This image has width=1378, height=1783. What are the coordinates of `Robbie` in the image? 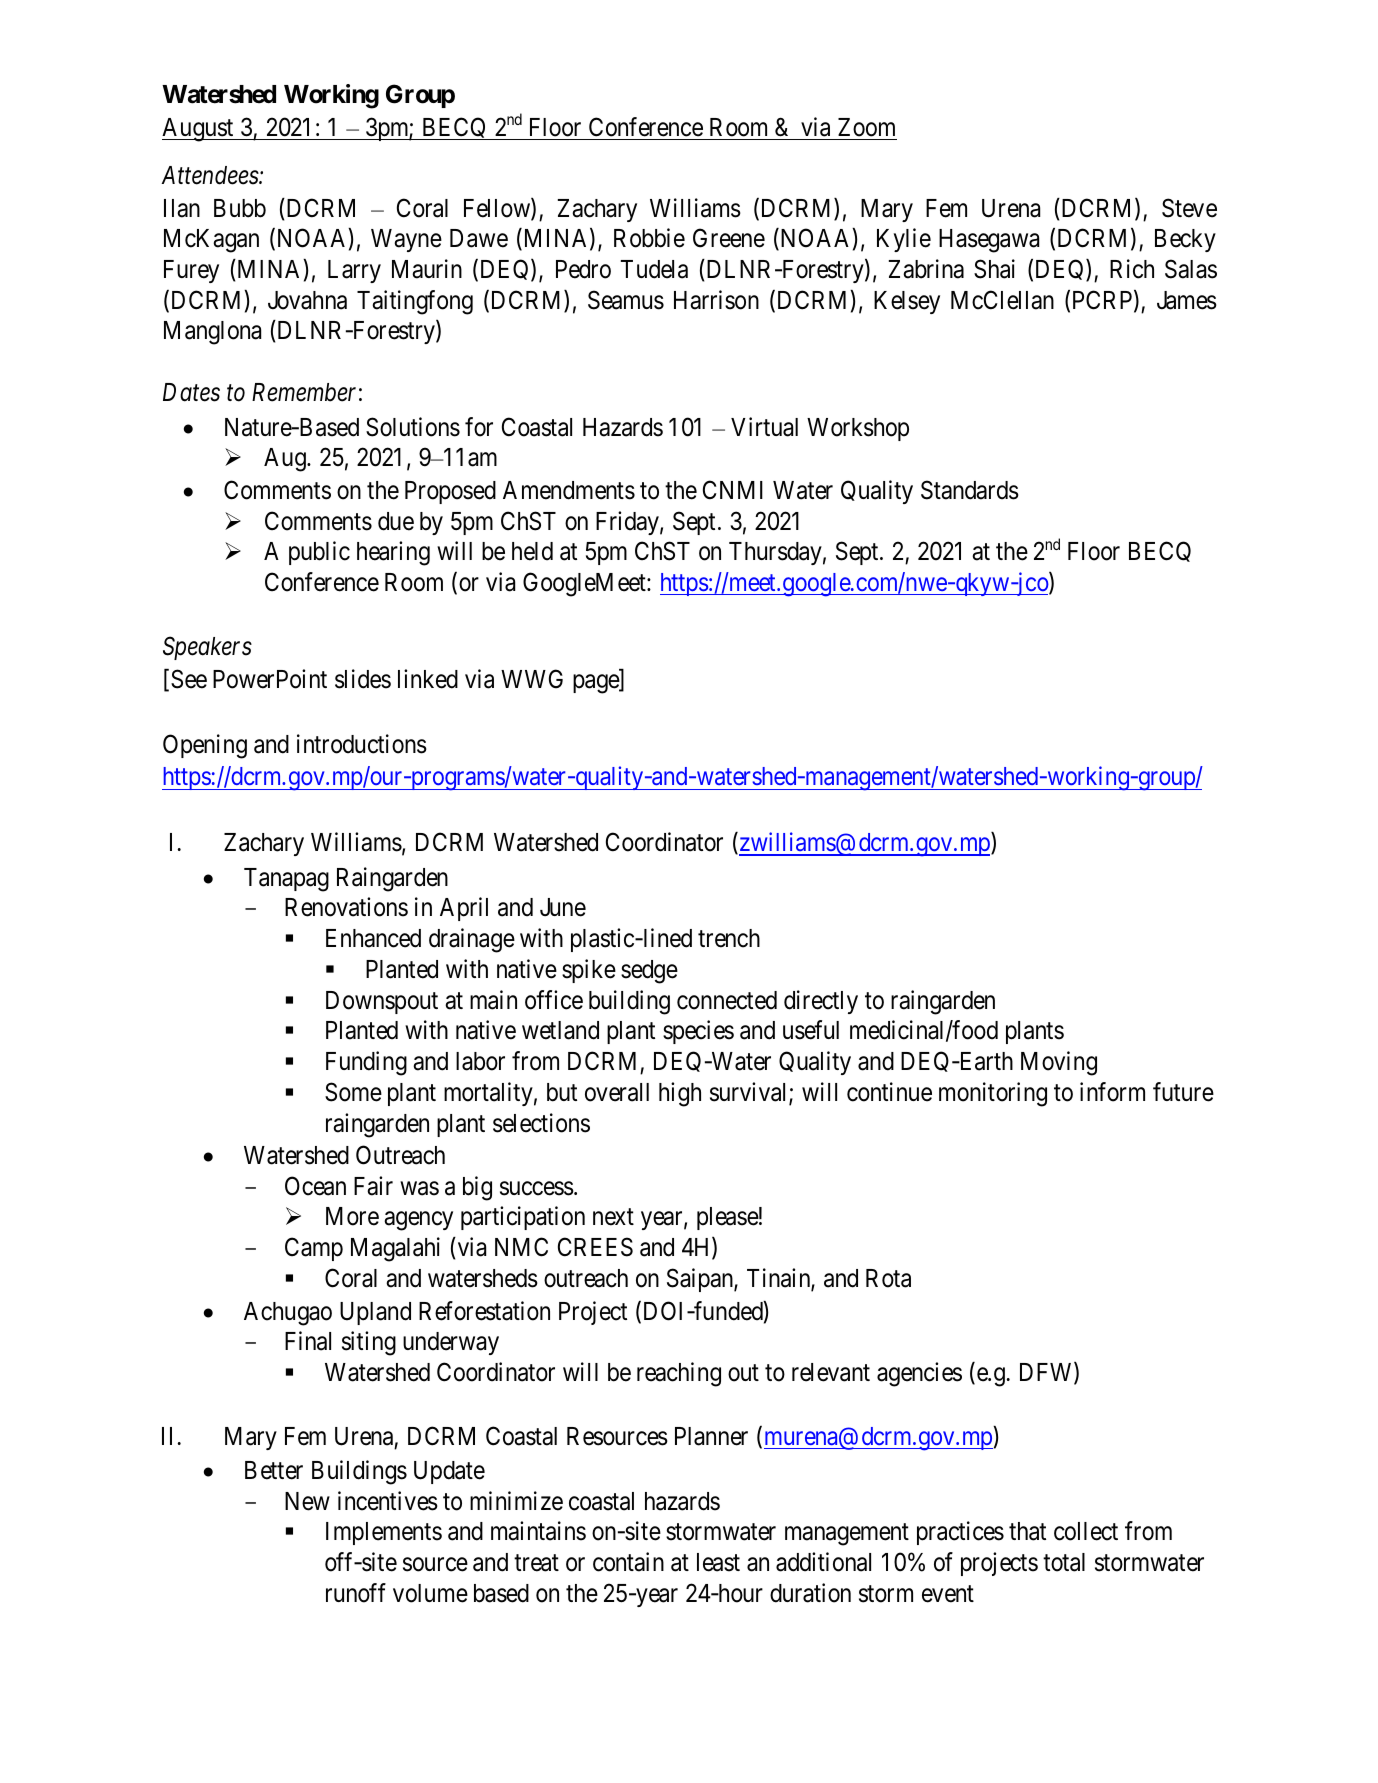 It's located at (649, 238).
